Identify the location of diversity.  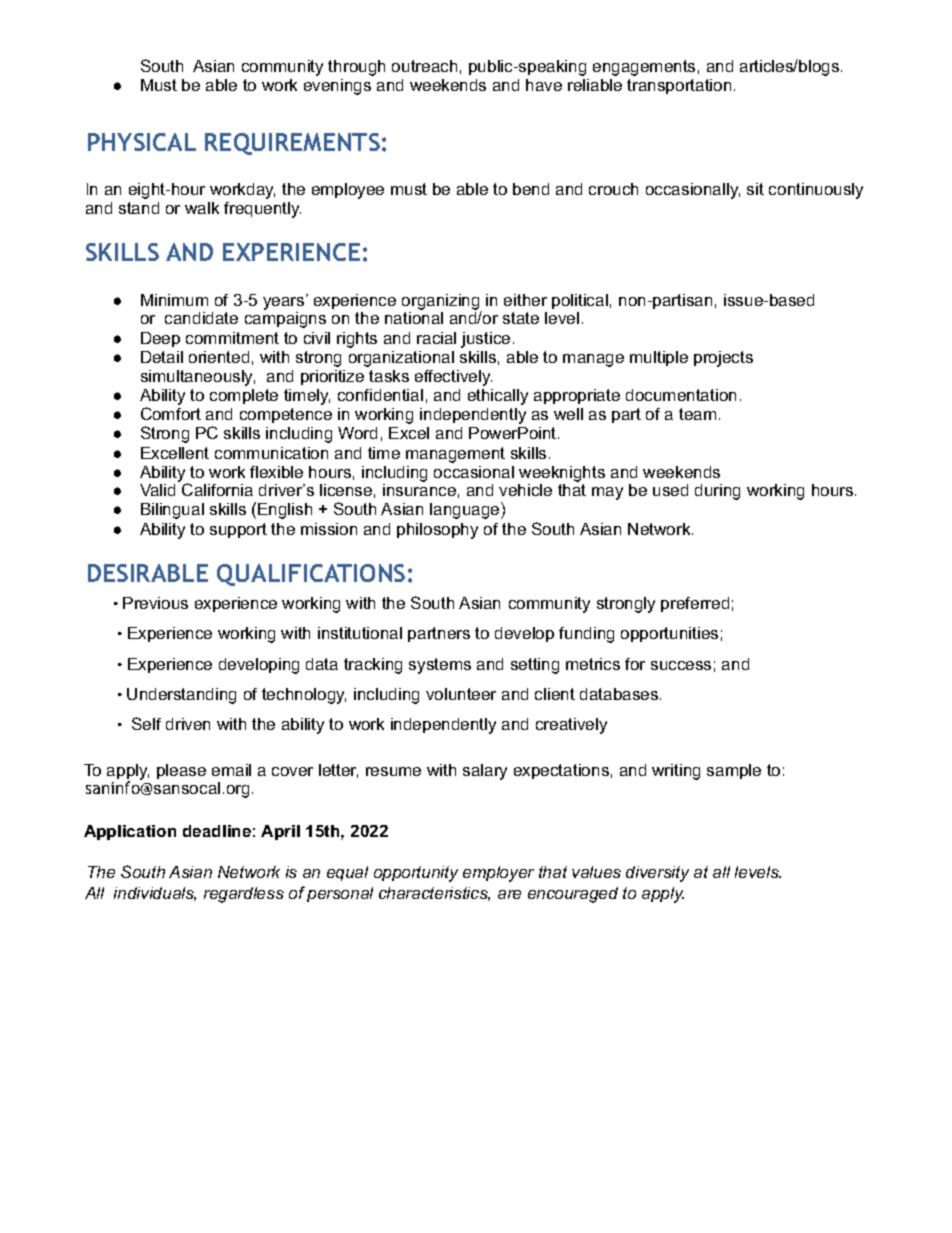
(657, 874).
